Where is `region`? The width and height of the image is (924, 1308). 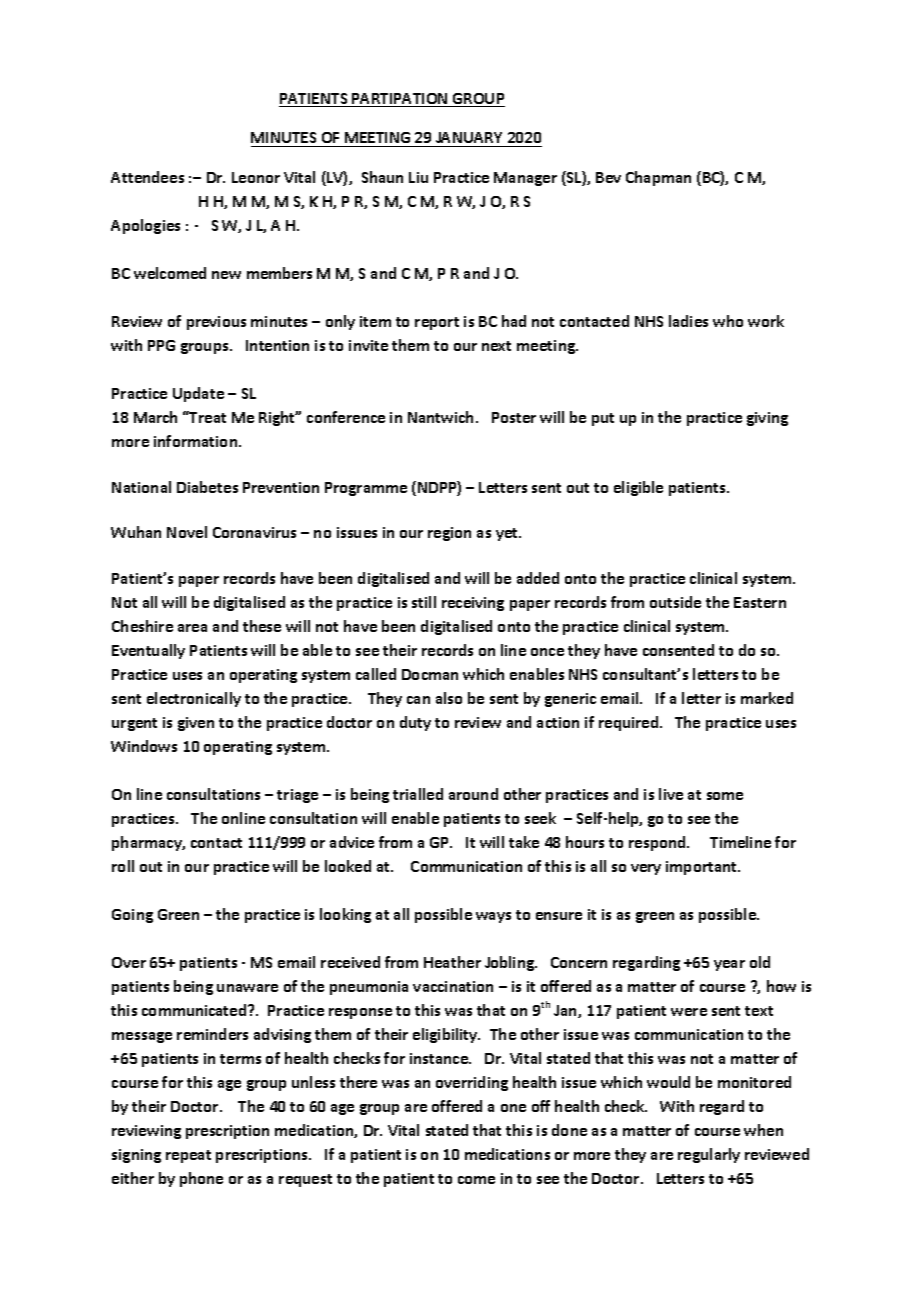 region is located at coordinates (449, 534).
